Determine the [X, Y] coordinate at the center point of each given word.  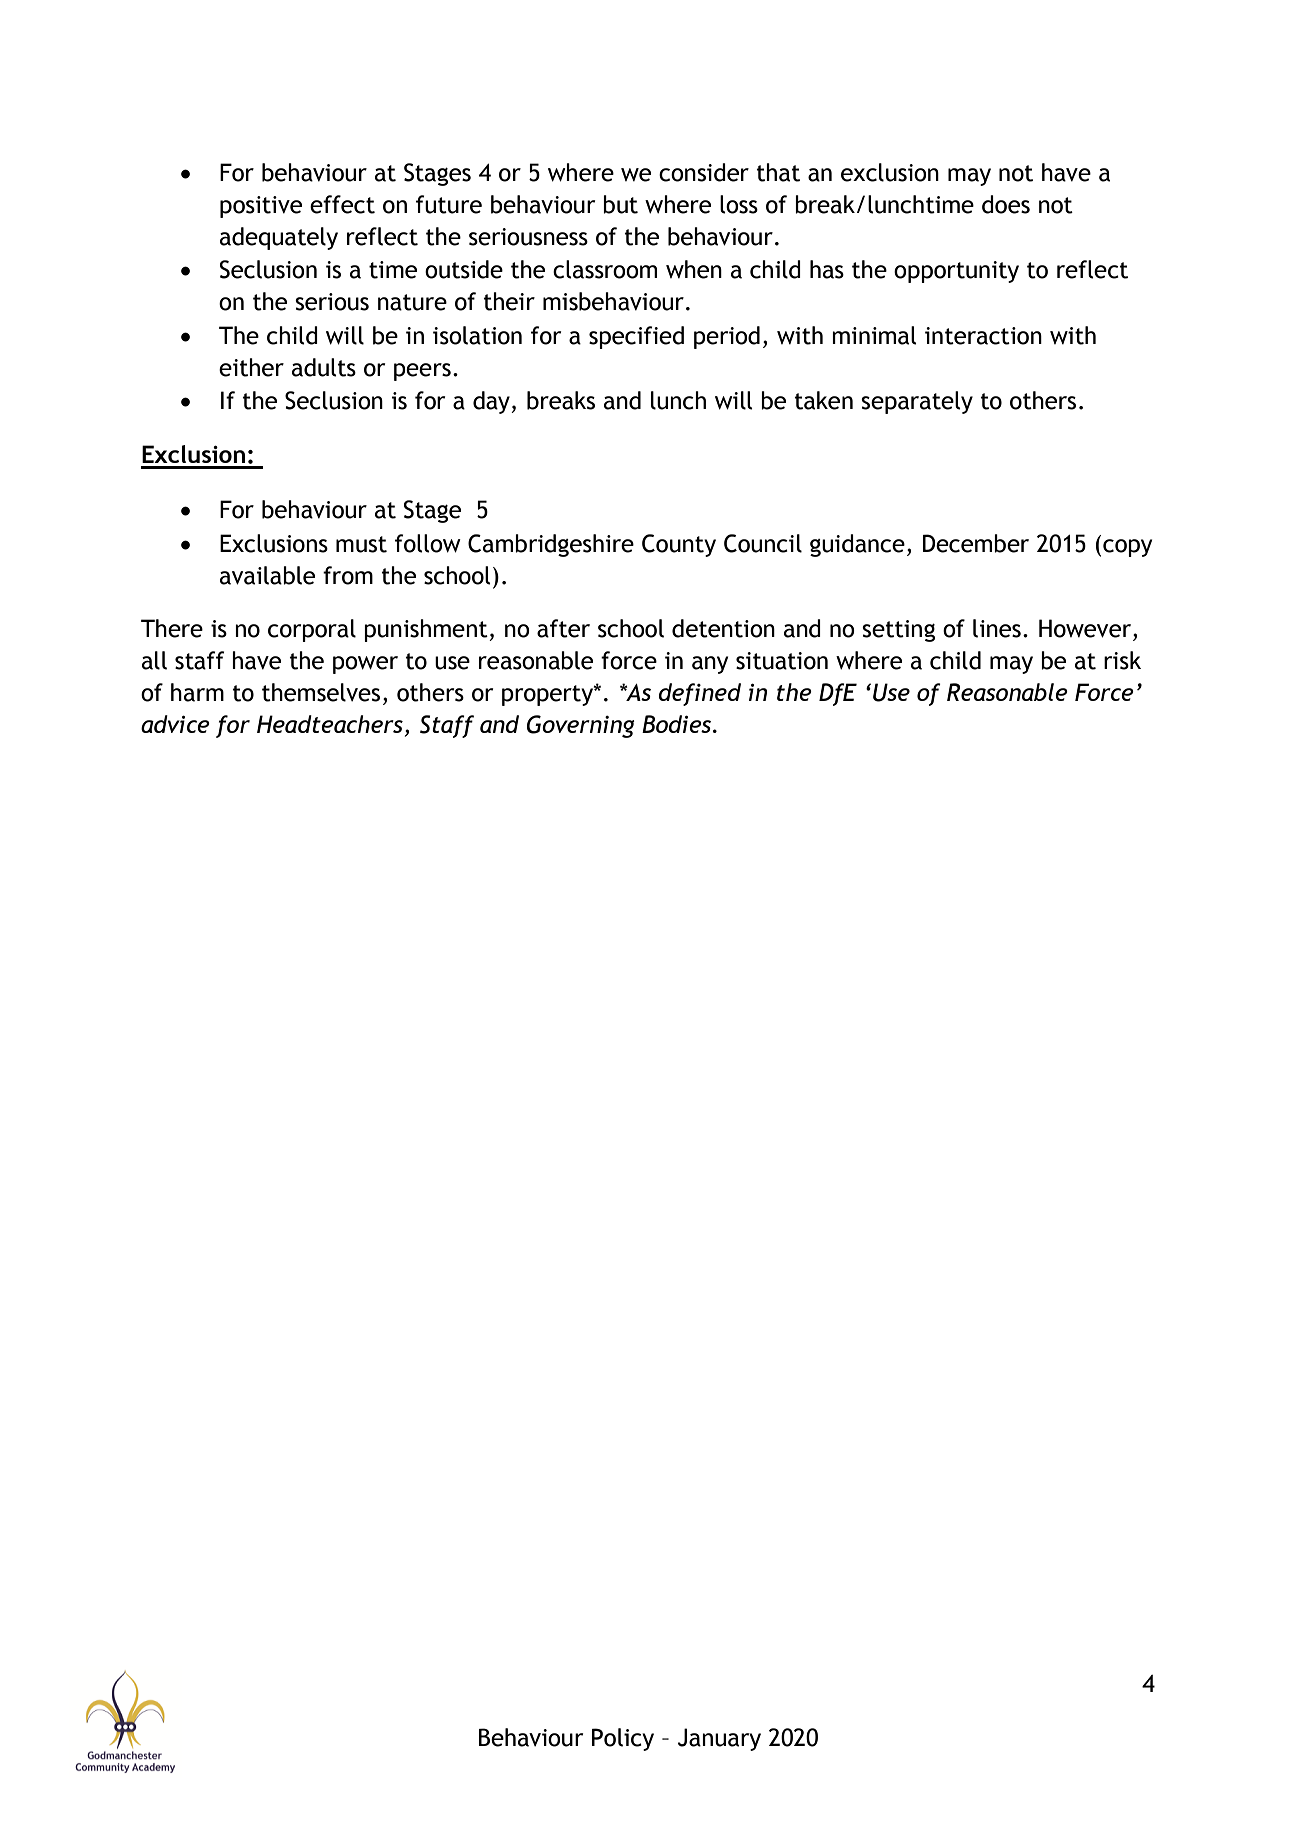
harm [197, 692]
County [679, 545]
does [1006, 204]
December [976, 543]
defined [700, 694]
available [267, 575]
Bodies [678, 724]
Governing [581, 726]
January [719, 1739]
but [620, 204]
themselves [321, 692]
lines [997, 628]
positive [261, 207]
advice [175, 724]
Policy [623, 1739]
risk [1122, 660]
